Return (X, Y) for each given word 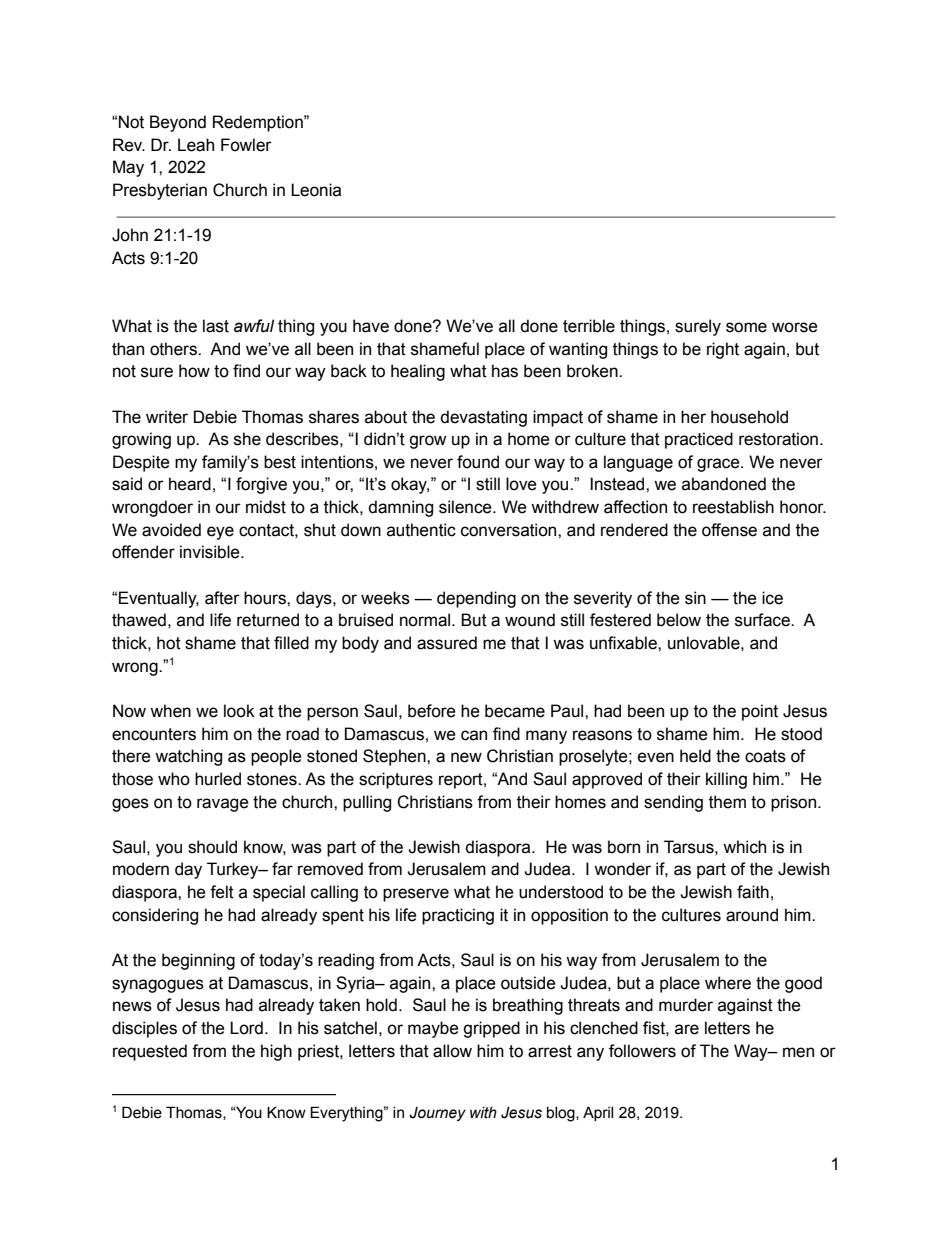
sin (695, 598)
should (212, 847)
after (222, 598)
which (744, 847)
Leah (196, 145)
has (505, 371)
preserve (416, 895)
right (723, 350)
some (746, 327)
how (194, 371)
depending (476, 599)
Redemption (259, 123)
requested (150, 1052)
